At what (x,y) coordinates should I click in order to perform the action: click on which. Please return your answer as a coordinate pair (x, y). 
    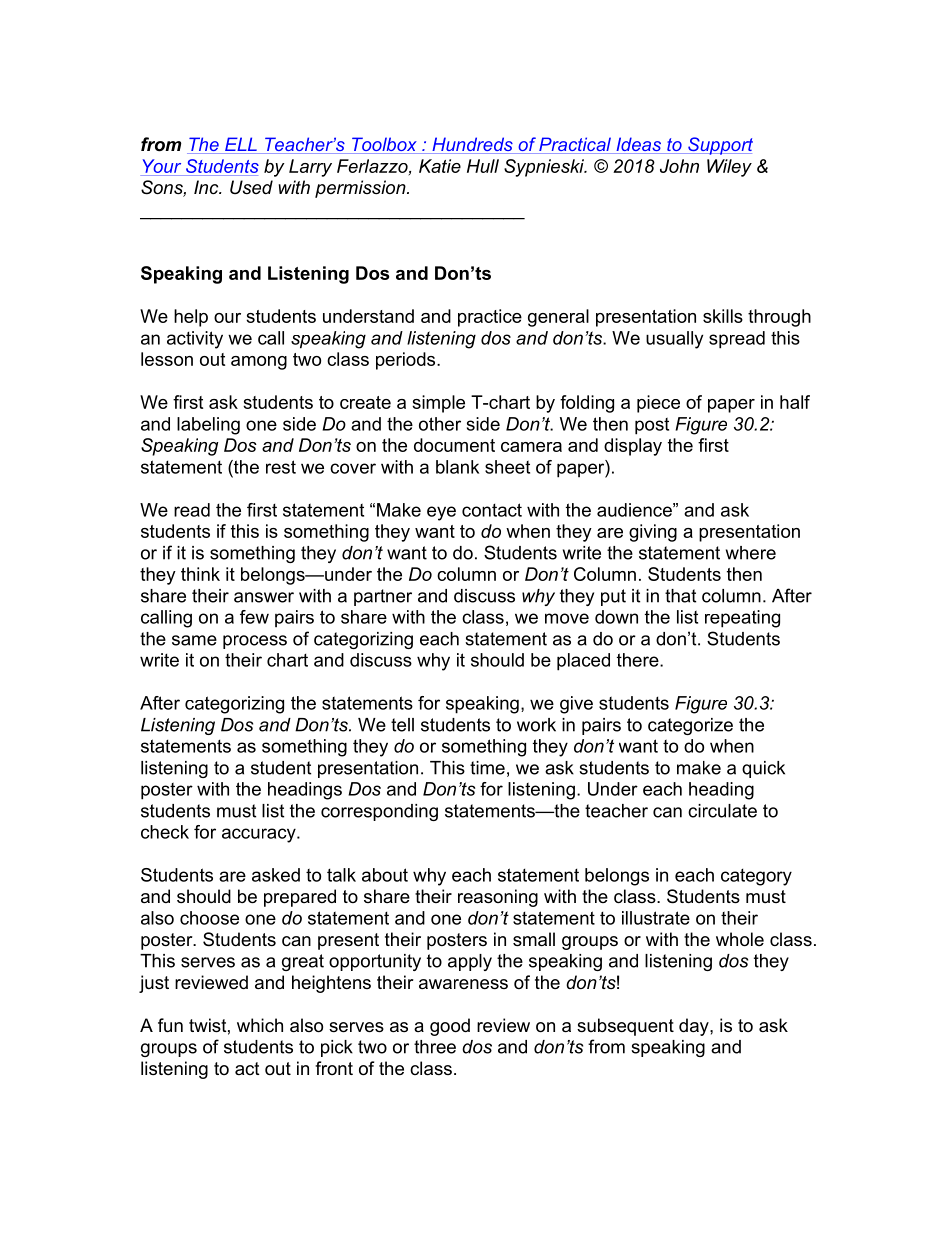
    Looking at the image, I should click on (260, 1025).
